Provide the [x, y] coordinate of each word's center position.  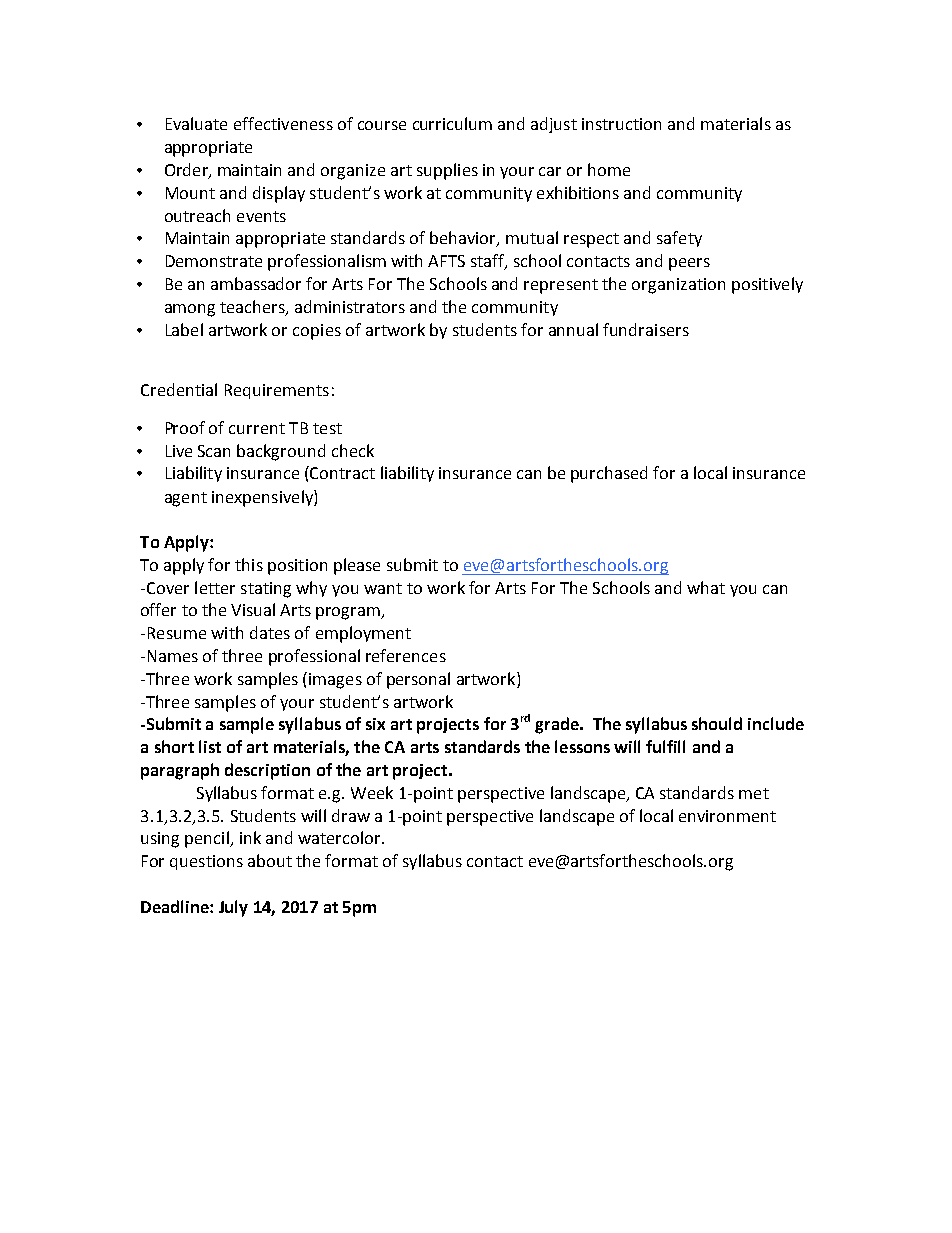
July [233, 908]
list [210, 746]
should [717, 723]
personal [418, 680]
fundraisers [646, 329]
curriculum [452, 123]
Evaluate [196, 123]
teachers [253, 307]
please [357, 566]
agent [186, 499]
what [706, 587]
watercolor [340, 837]
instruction [621, 124]
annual [573, 329]
